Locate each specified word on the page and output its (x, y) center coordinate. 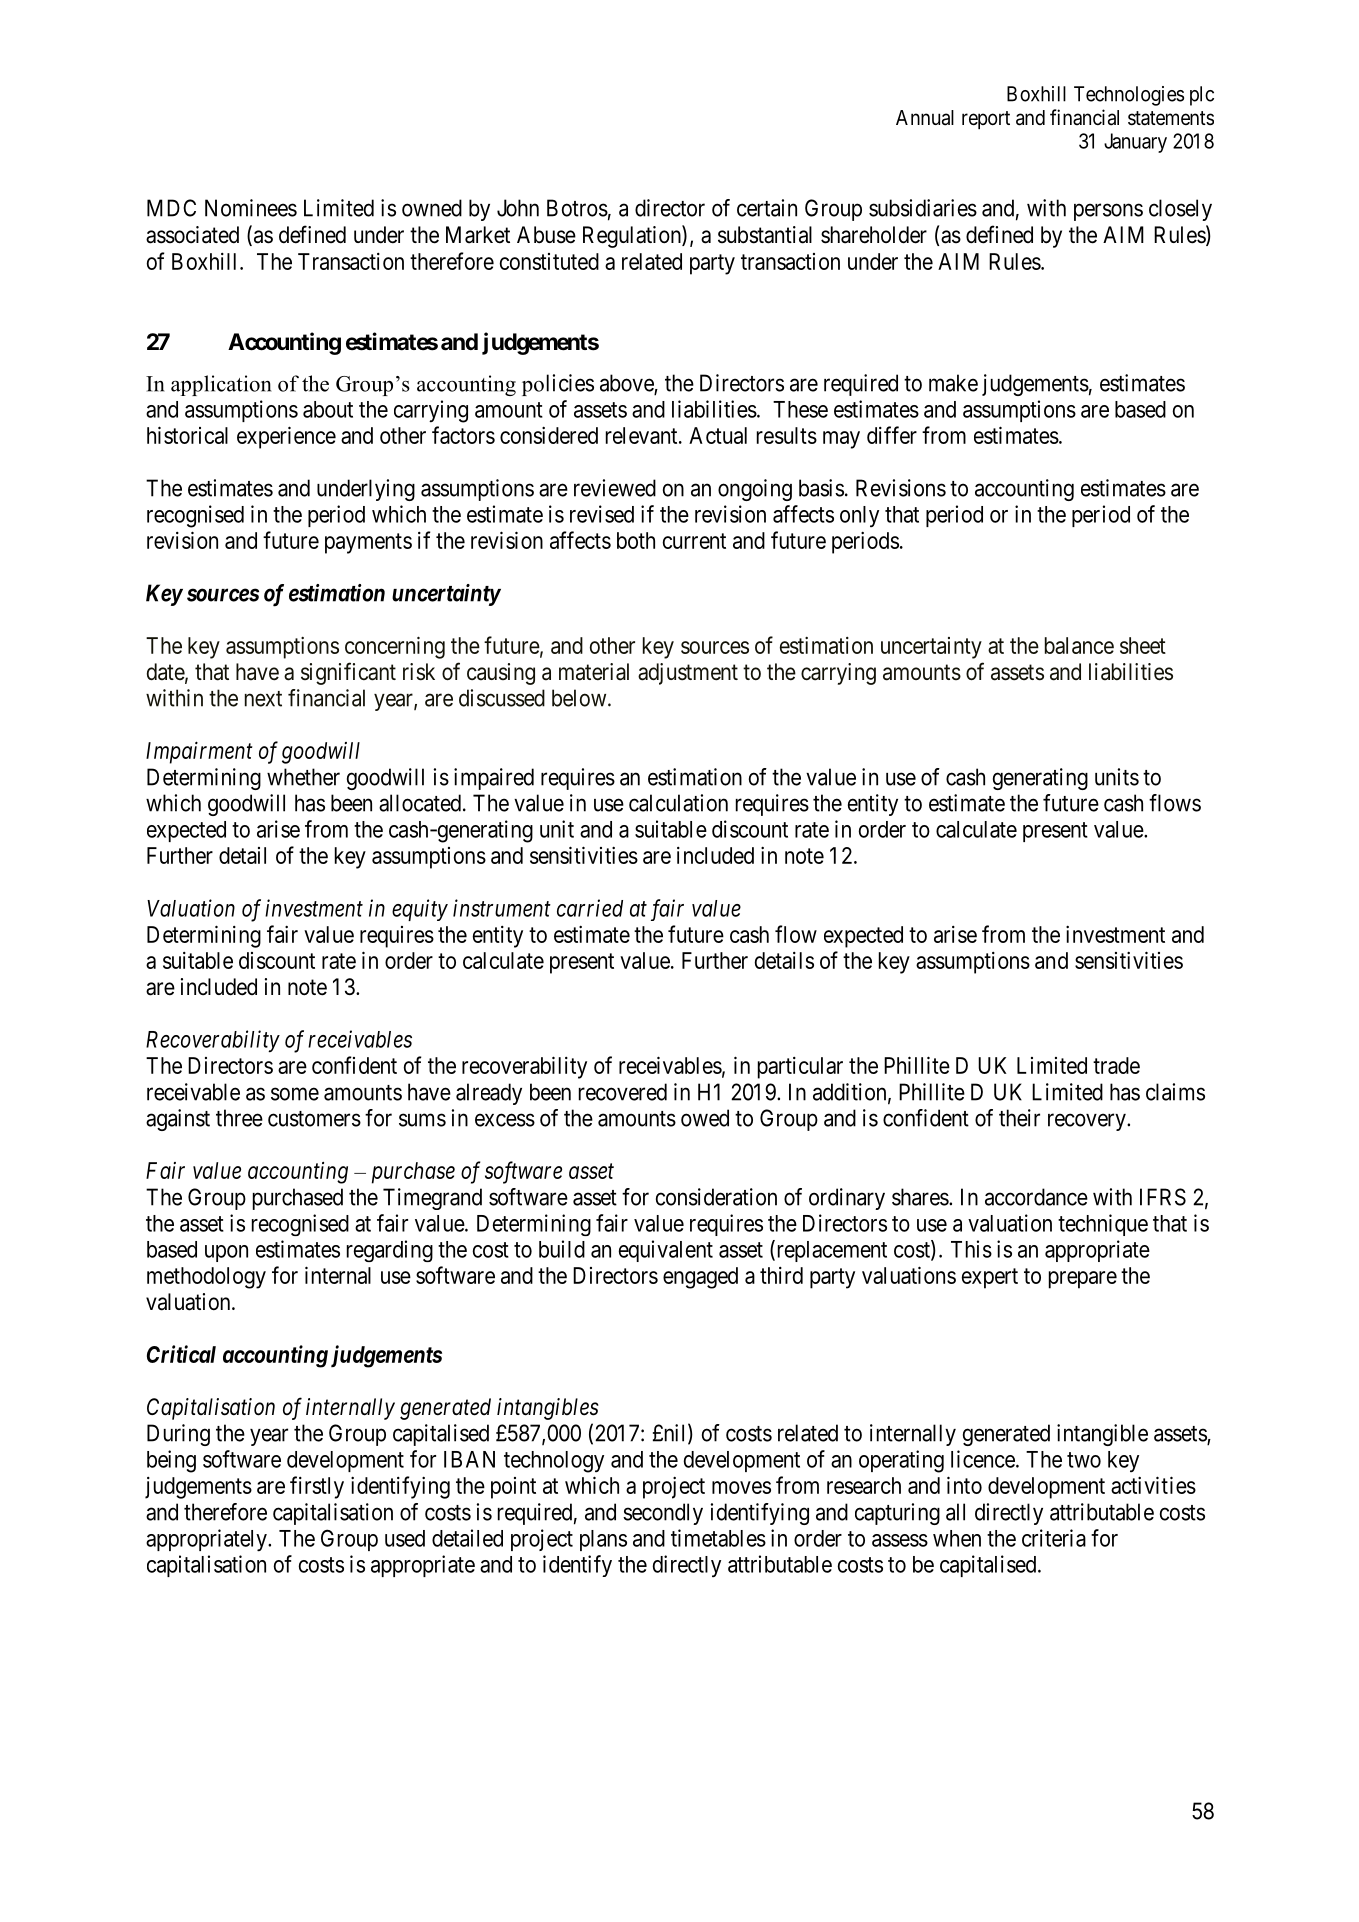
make (953, 383)
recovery (1088, 1122)
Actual (718, 435)
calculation (678, 803)
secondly (663, 1514)
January (1135, 143)
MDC (171, 208)
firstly (317, 1487)
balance (1079, 645)
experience (286, 437)
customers (314, 1119)
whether (303, 777)
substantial (765, 235)
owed (705, 1118)
